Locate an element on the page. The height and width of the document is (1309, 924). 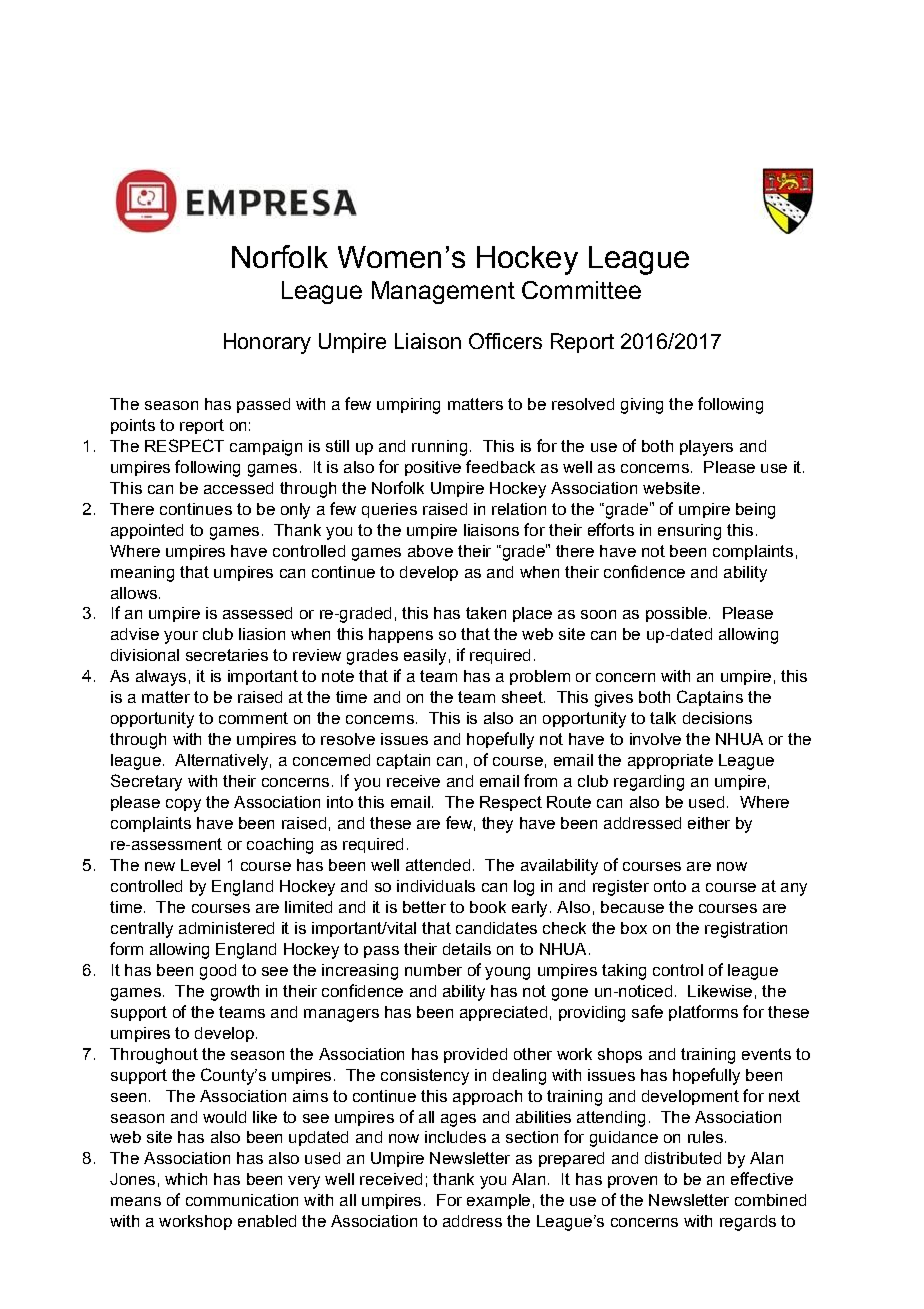
attended is located at coordinates (438, 865).
